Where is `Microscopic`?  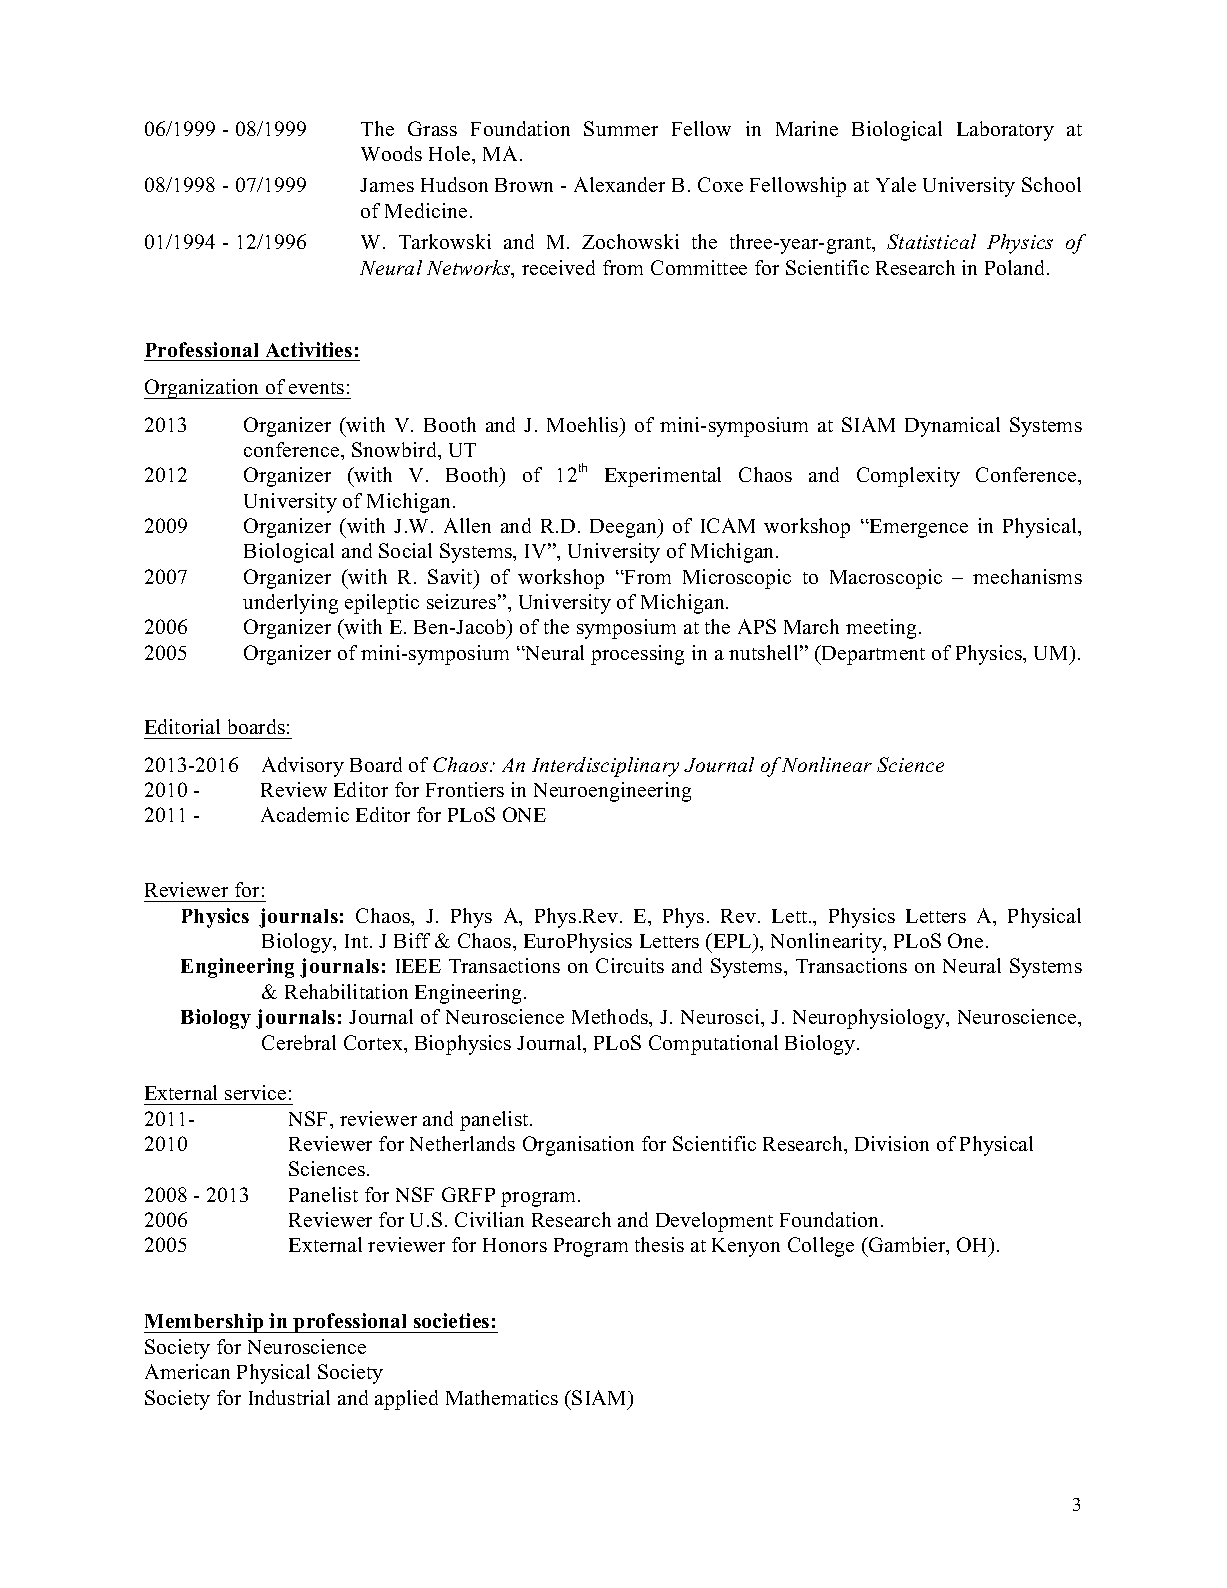 Microscopic is located at coordinates (737, 579).
